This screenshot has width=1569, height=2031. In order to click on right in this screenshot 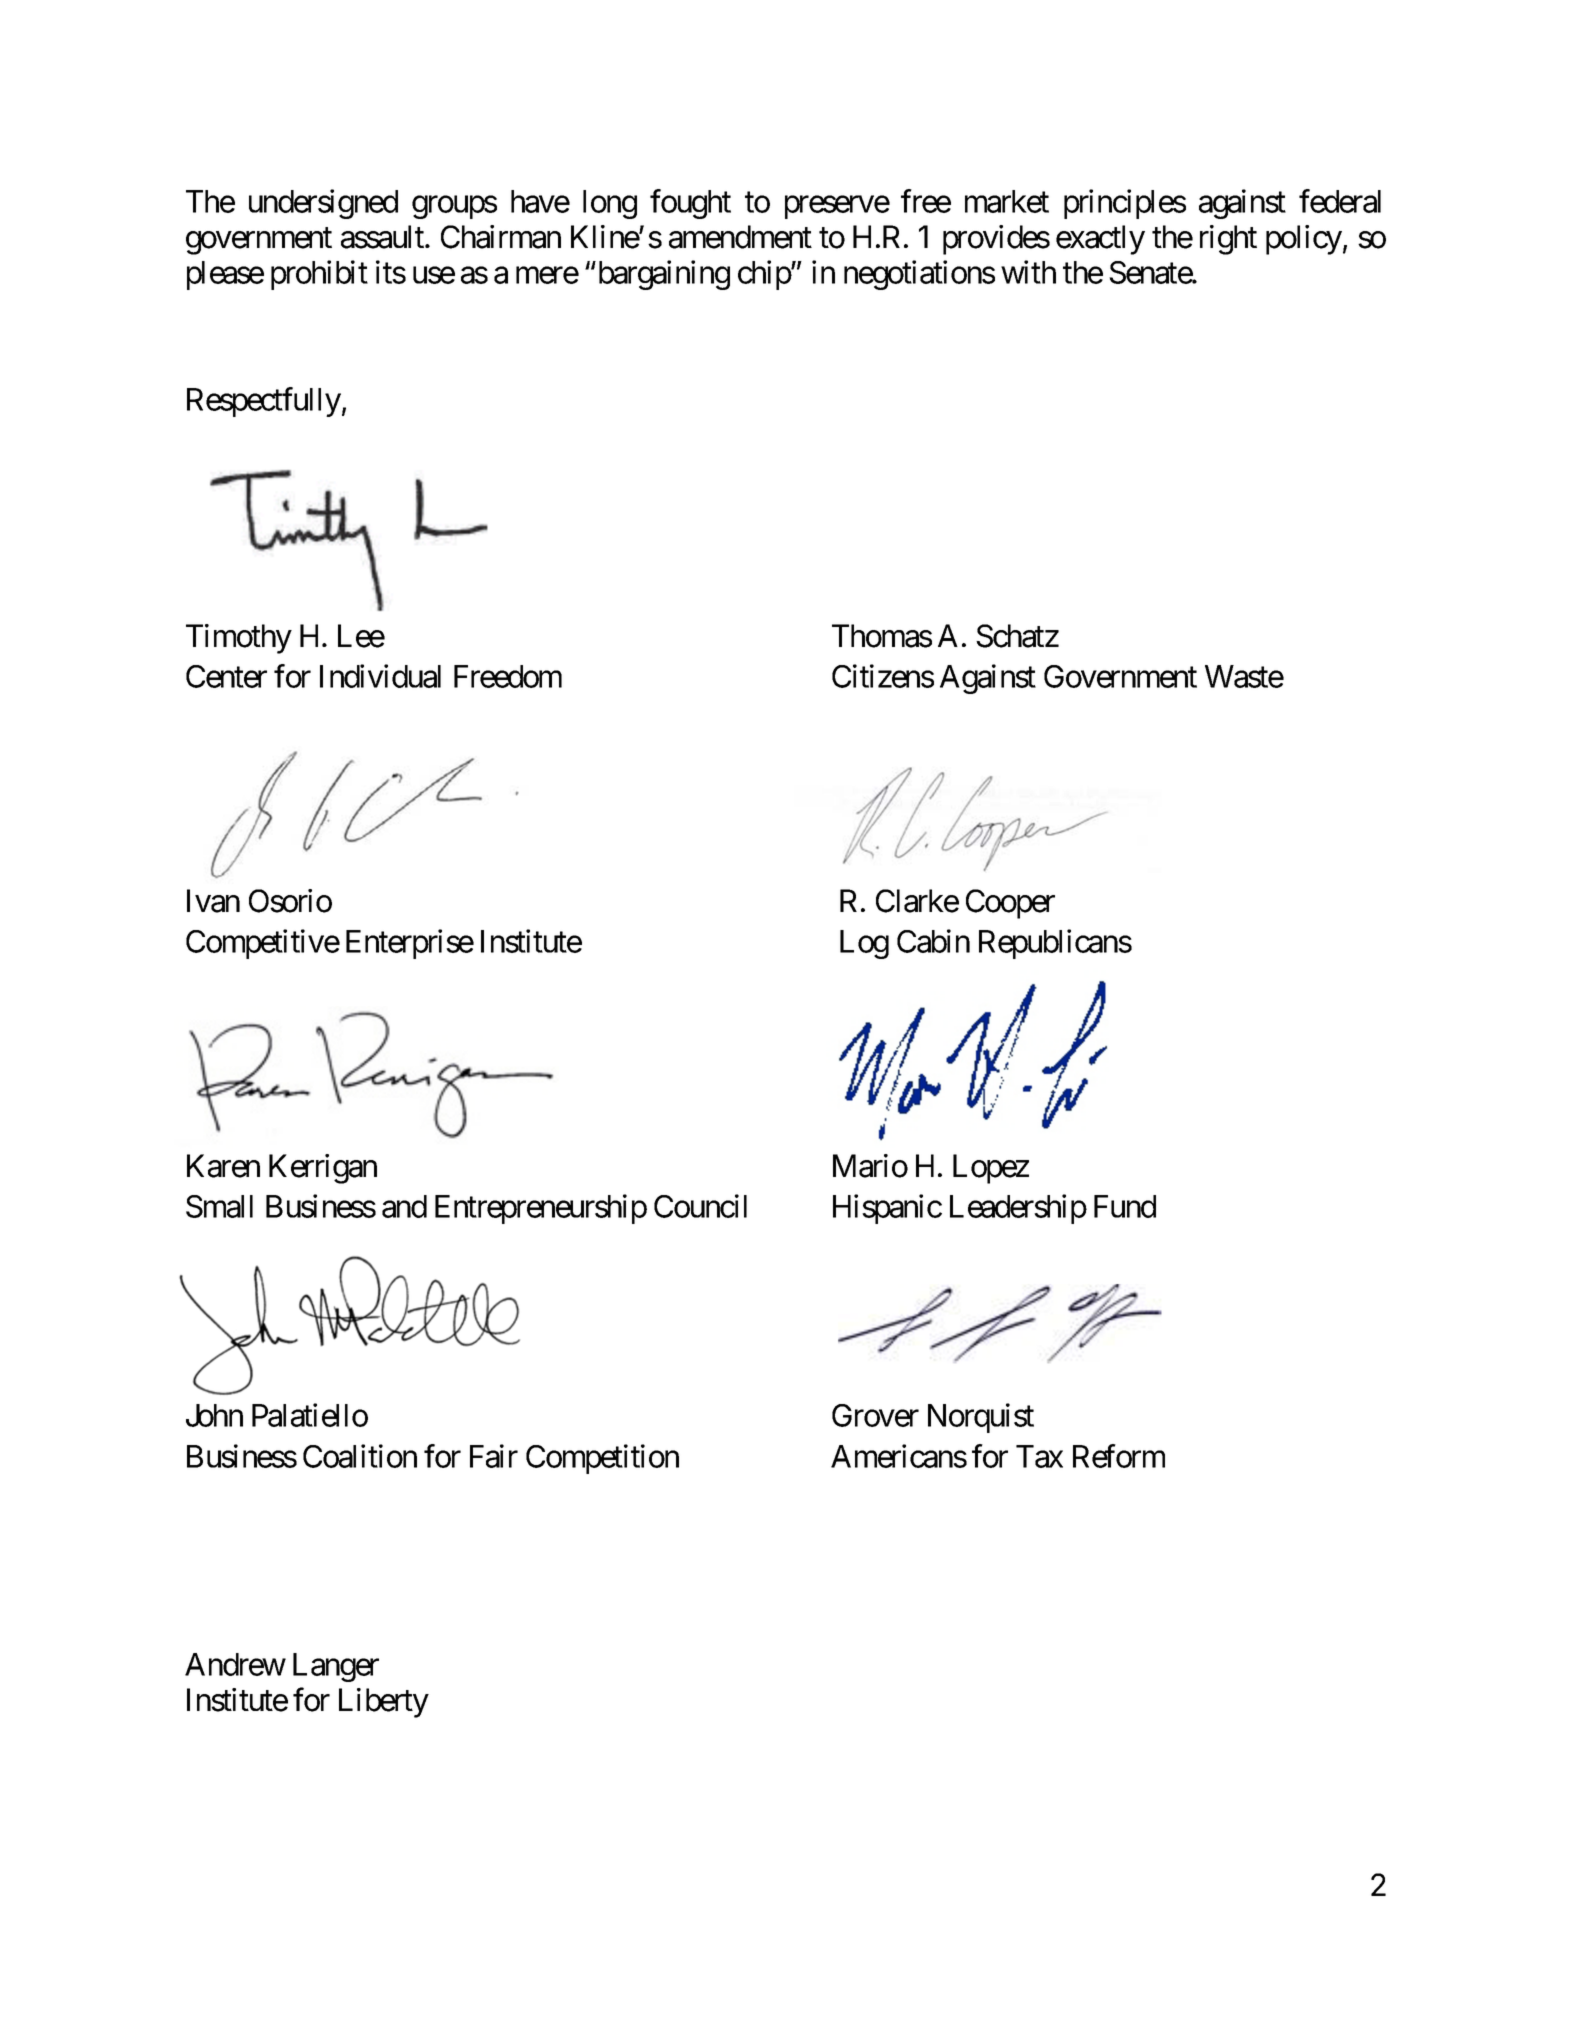, I will do `click(1228, 240)`.
